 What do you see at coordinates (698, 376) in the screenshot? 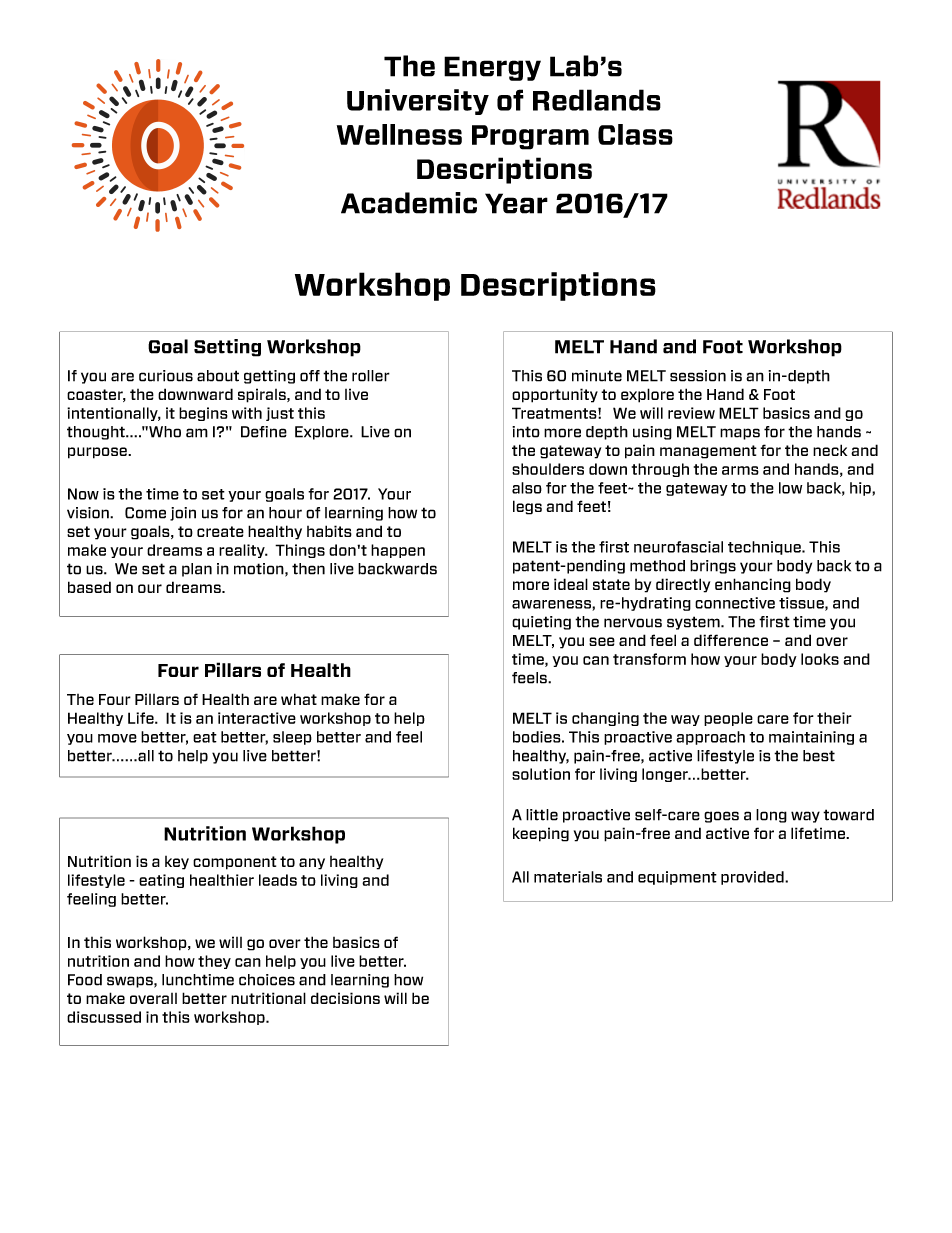
I see `session` at bounding box center [698, 376].
